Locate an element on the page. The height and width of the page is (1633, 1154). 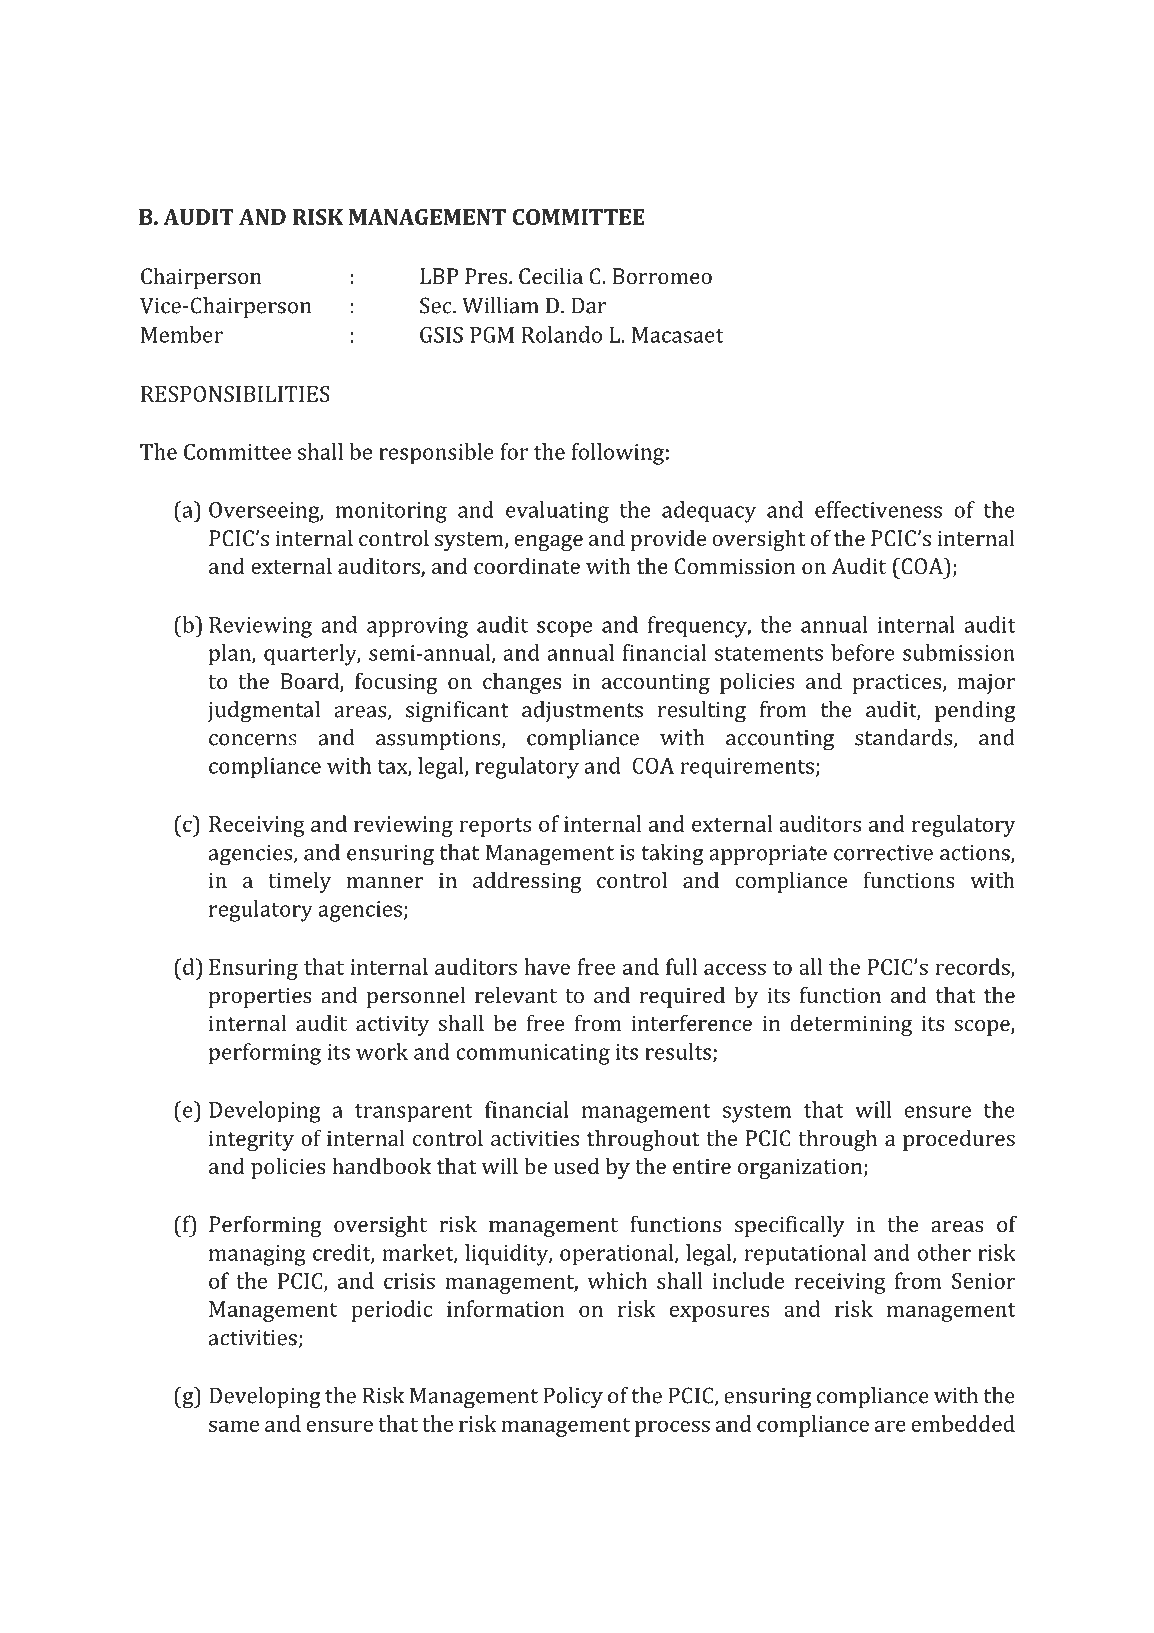
corrective is located at coordinates (883, 853).
